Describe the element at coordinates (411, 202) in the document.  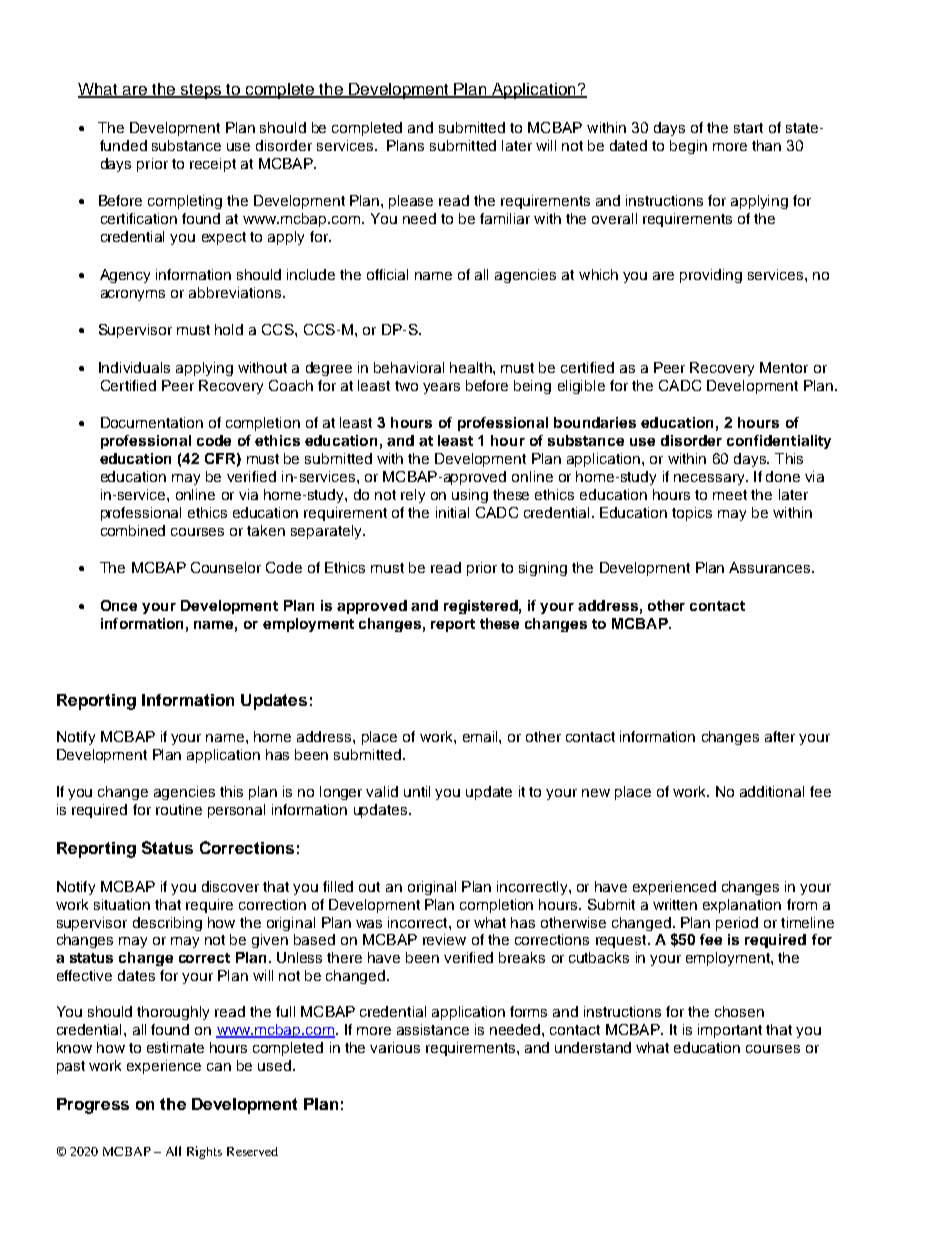
I see `please` at that location.
